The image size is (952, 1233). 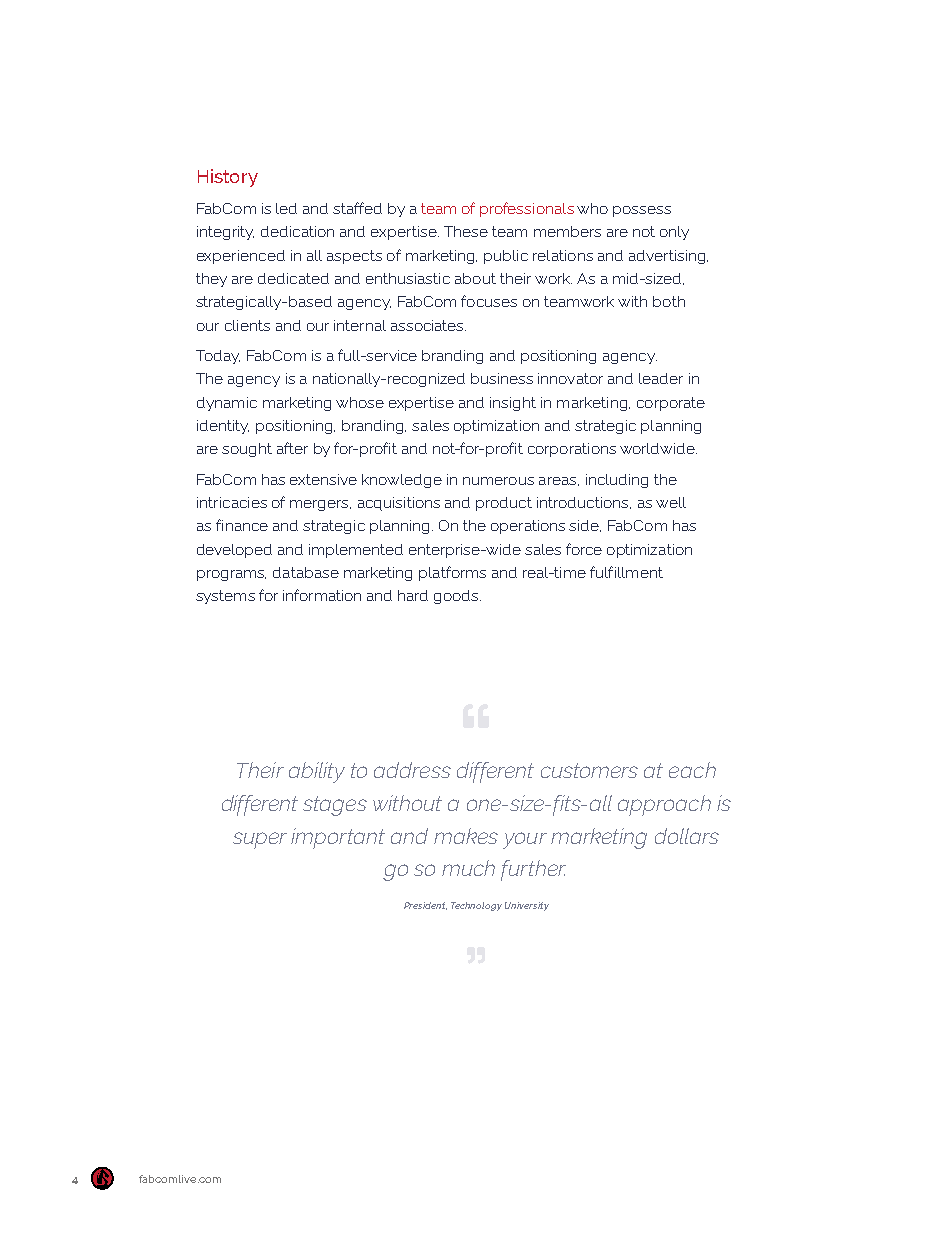 I want to click on finance, so click(x=242, y=525).
